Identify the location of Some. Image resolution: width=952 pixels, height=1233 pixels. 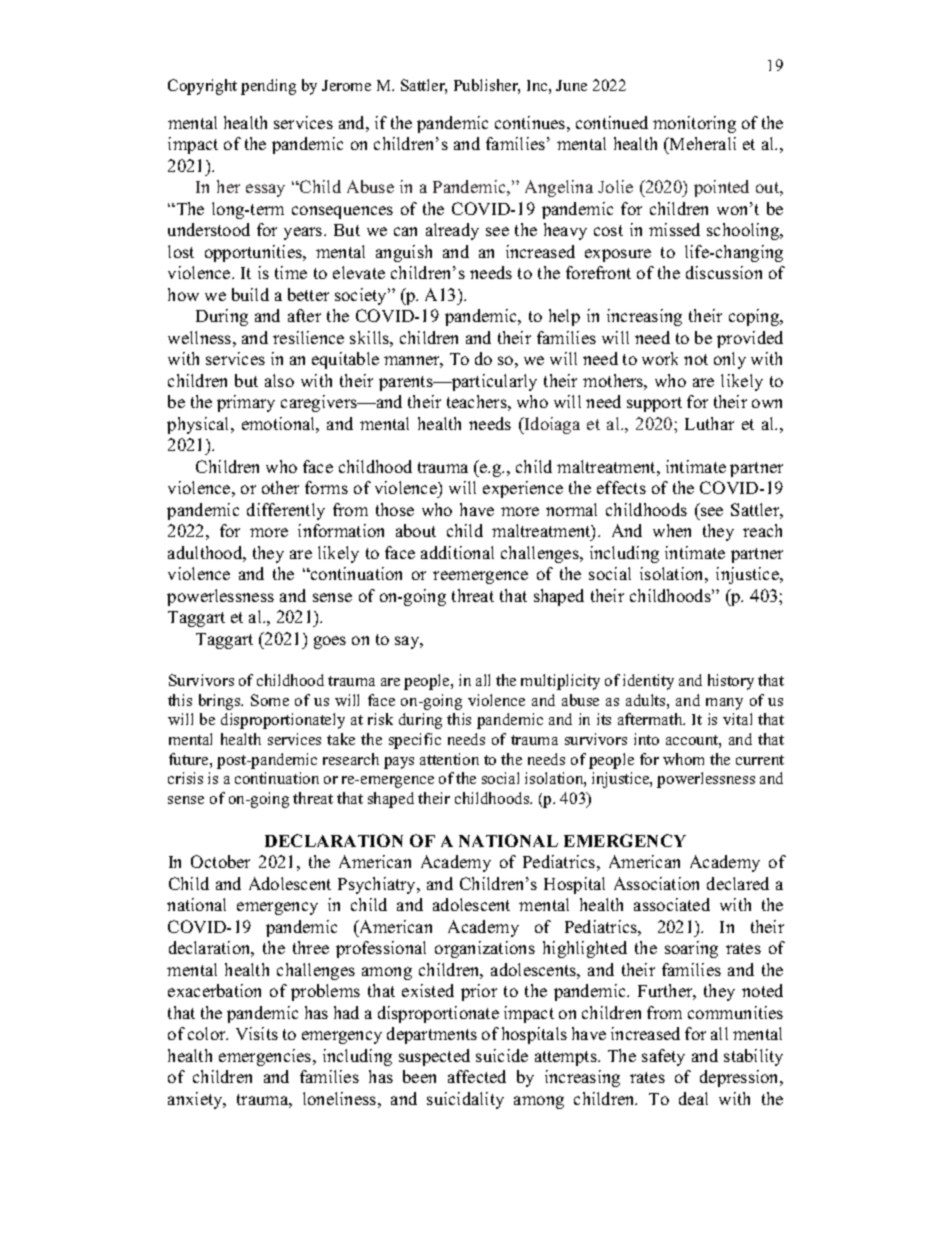
(270, 700).
